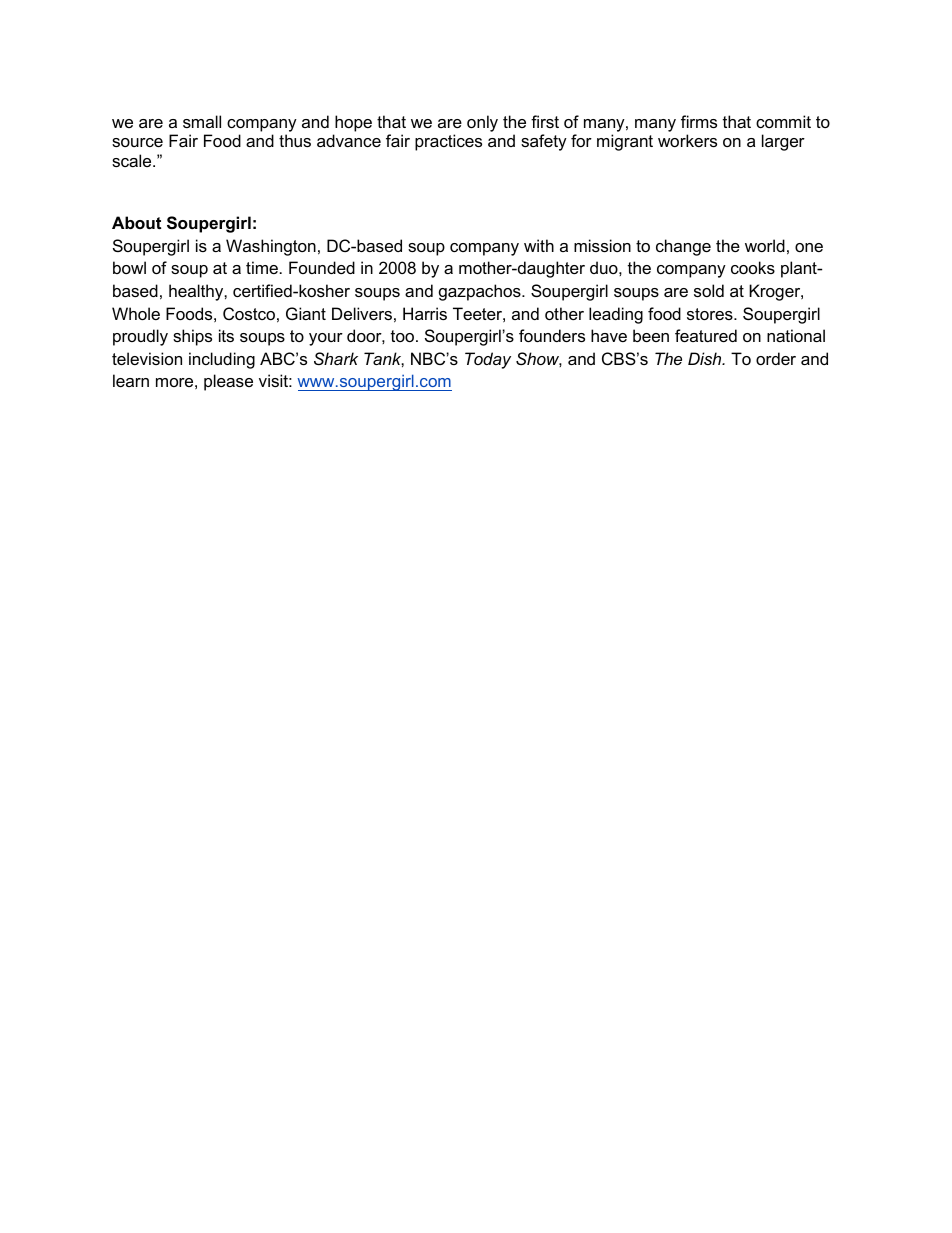  What do you see at coordinates (683, 247) in the image?
I see `change` at bounding box center [683, 247].
